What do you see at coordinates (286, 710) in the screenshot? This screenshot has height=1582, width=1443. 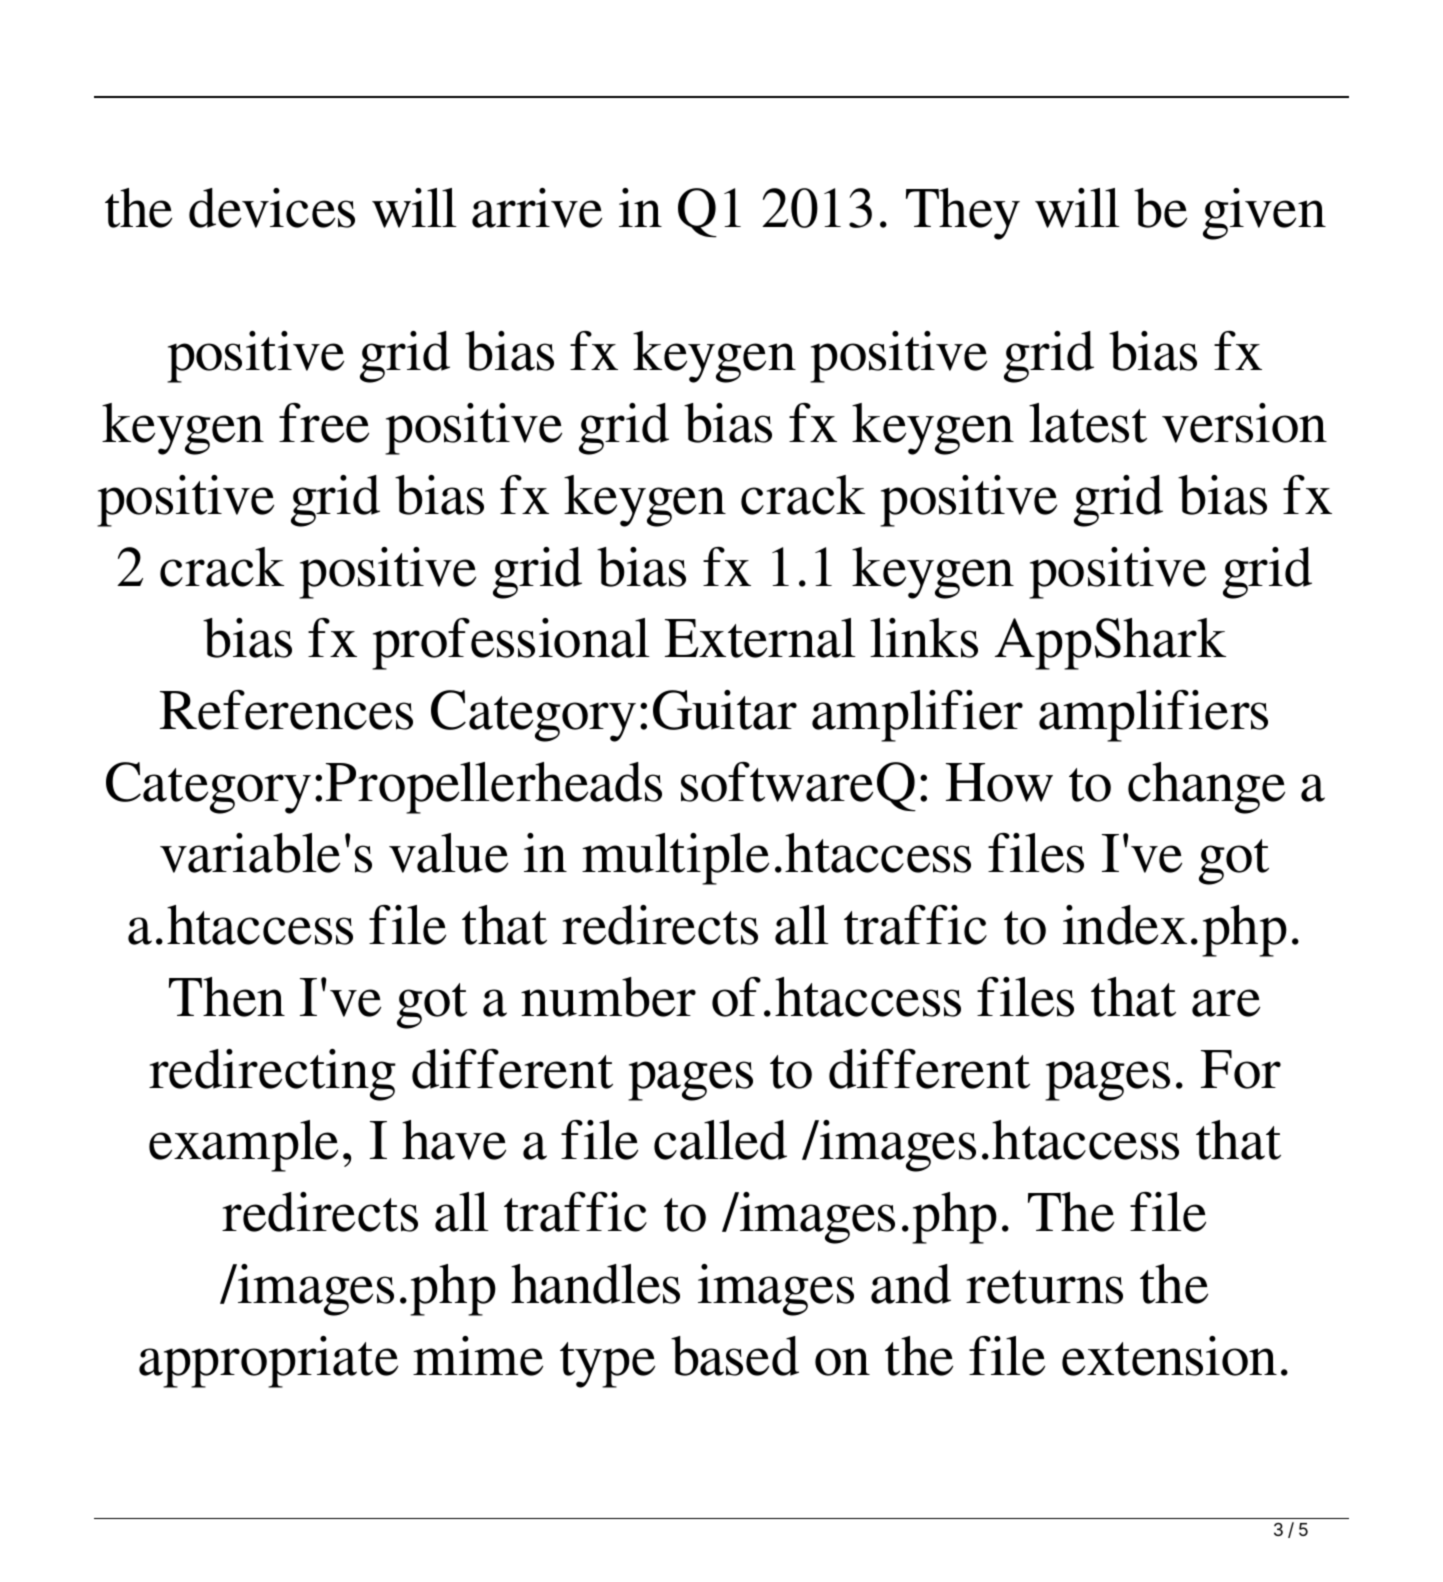 I see `References` at bounding box center [286, 710].
